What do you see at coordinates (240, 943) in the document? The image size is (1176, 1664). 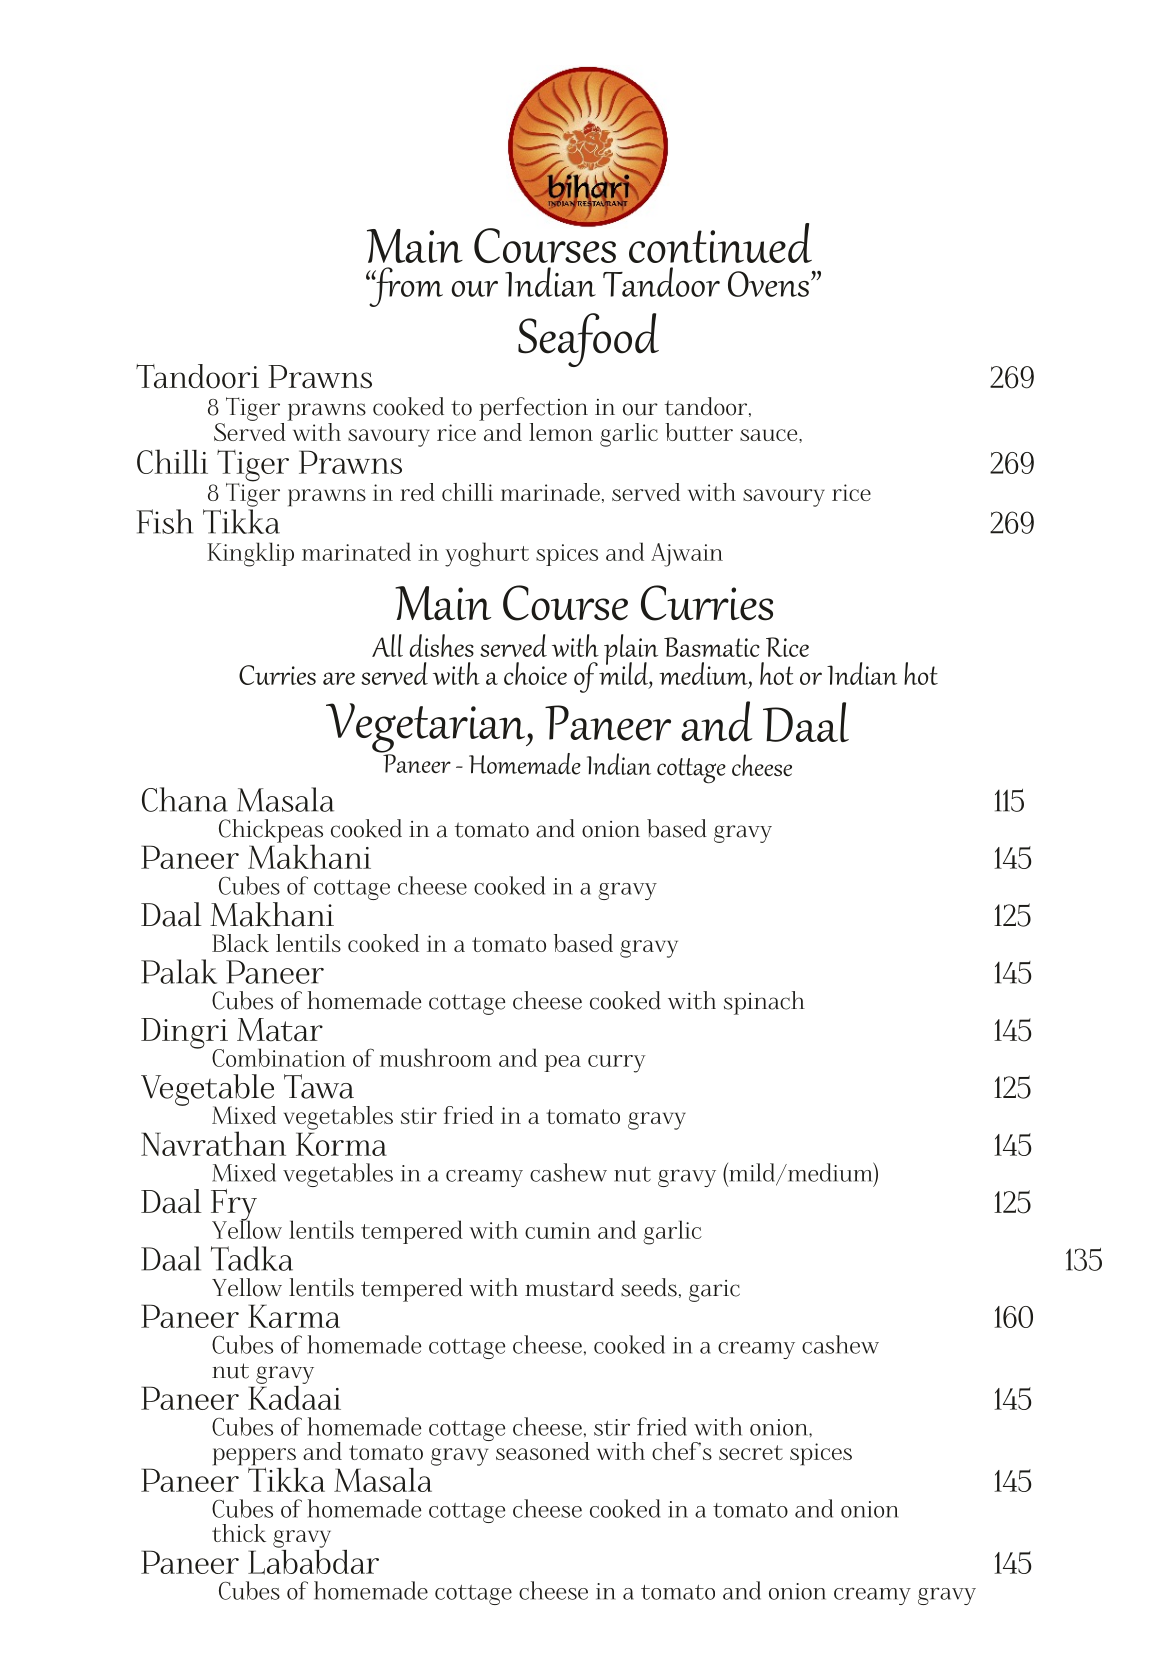 I see `Black` at bounding box center [240, 943].
